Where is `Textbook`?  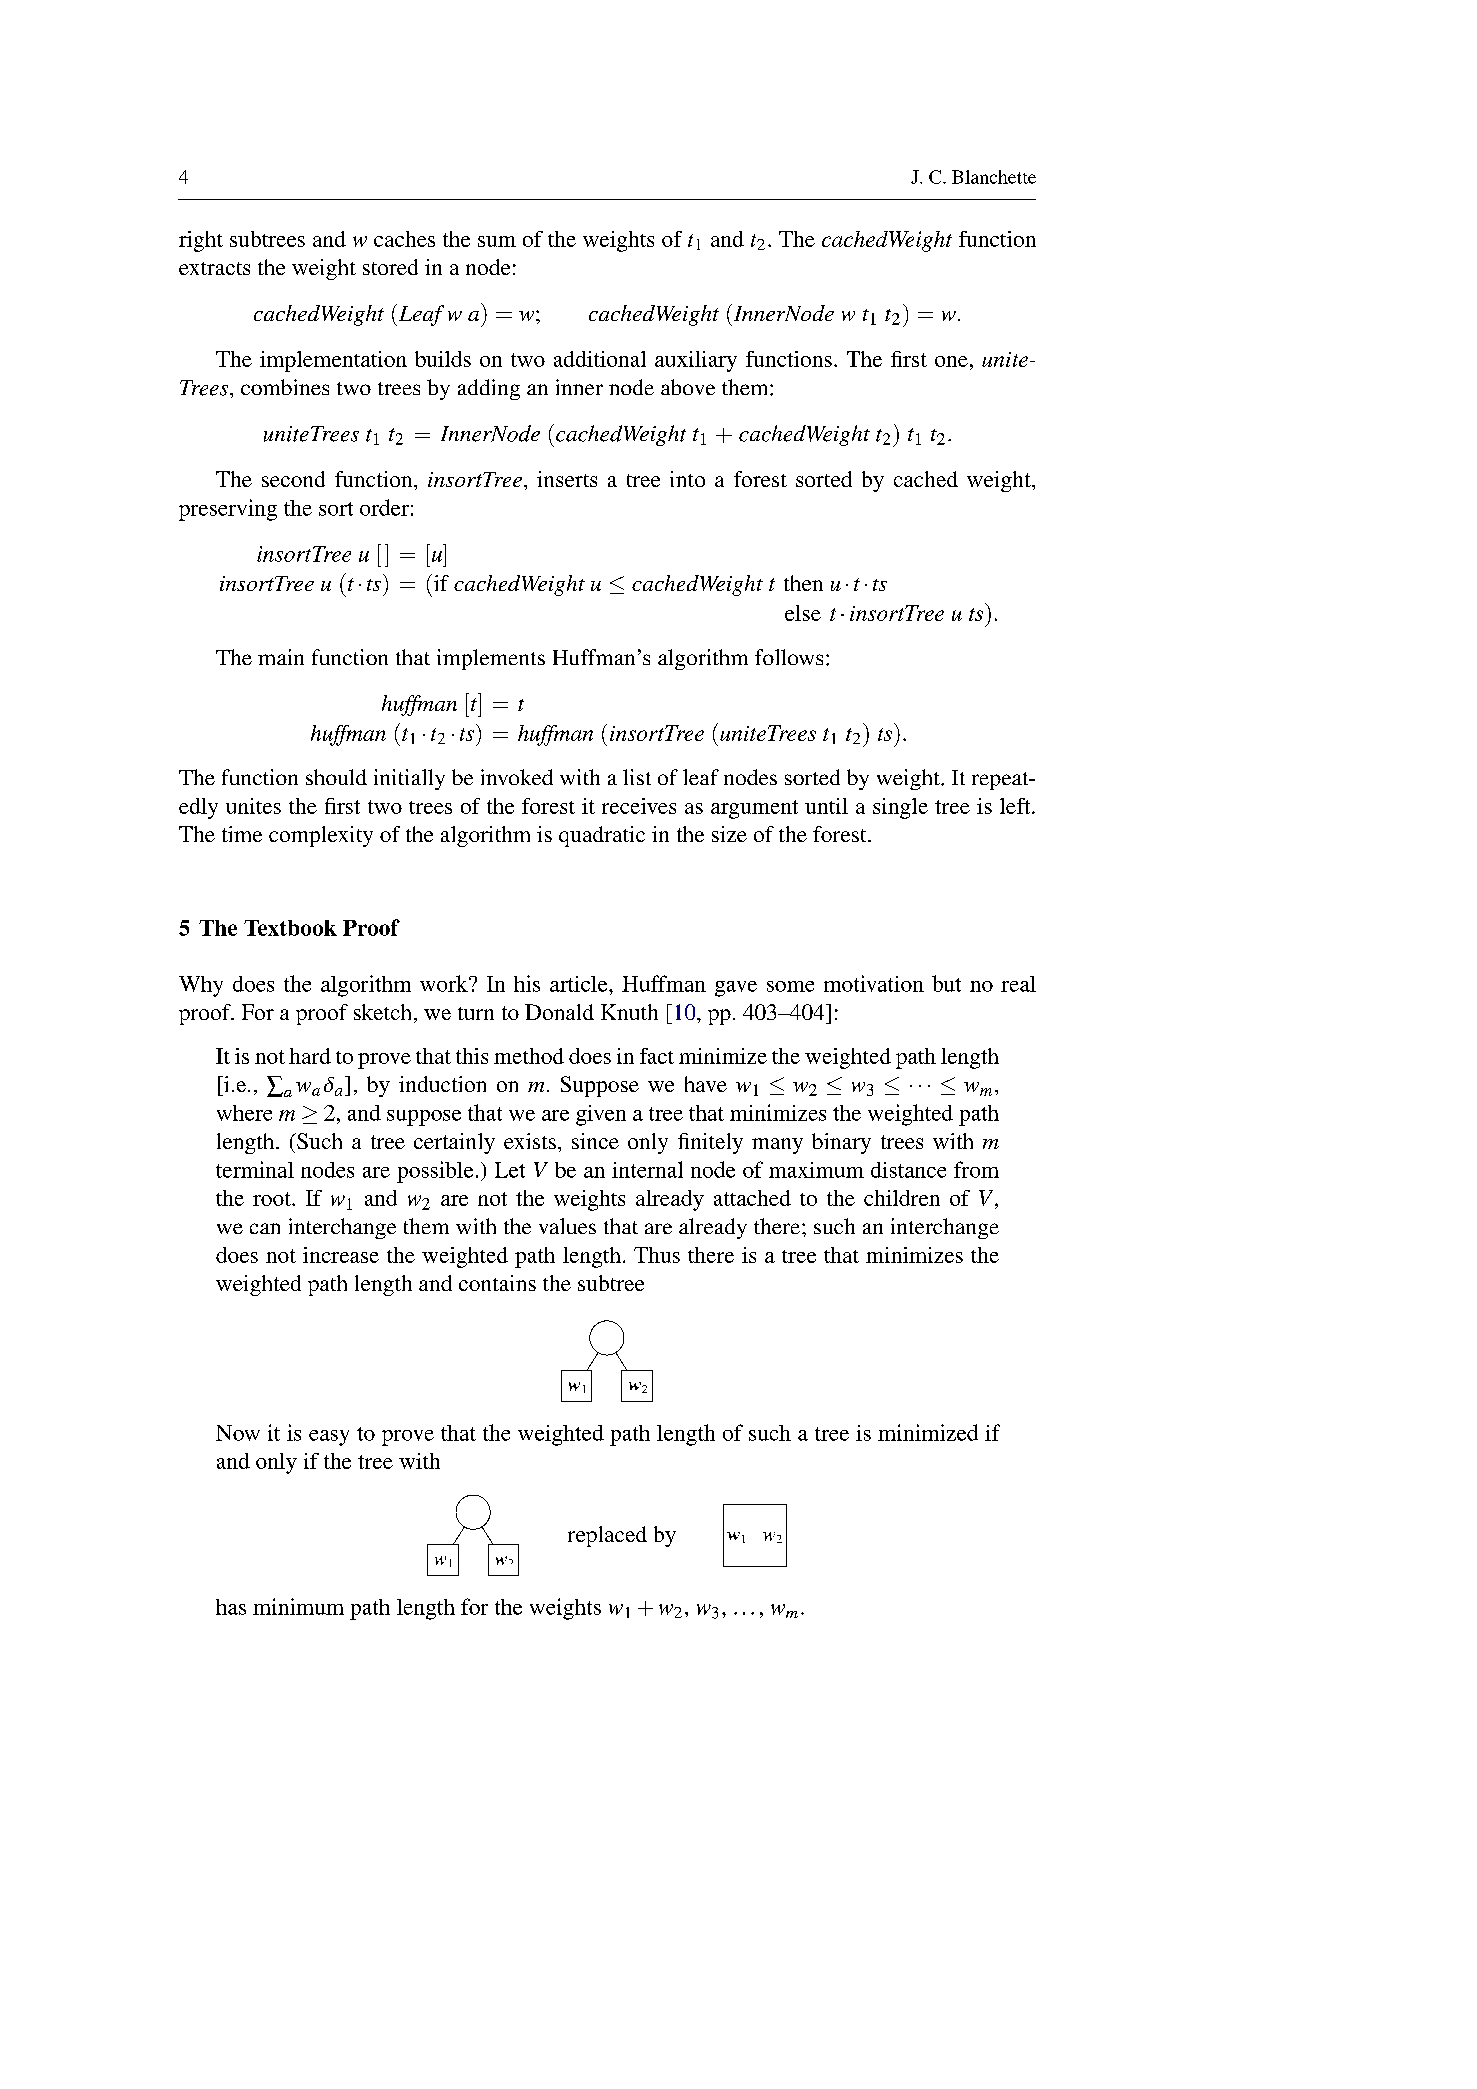
Textbook is located at coordinates (290, 928).
